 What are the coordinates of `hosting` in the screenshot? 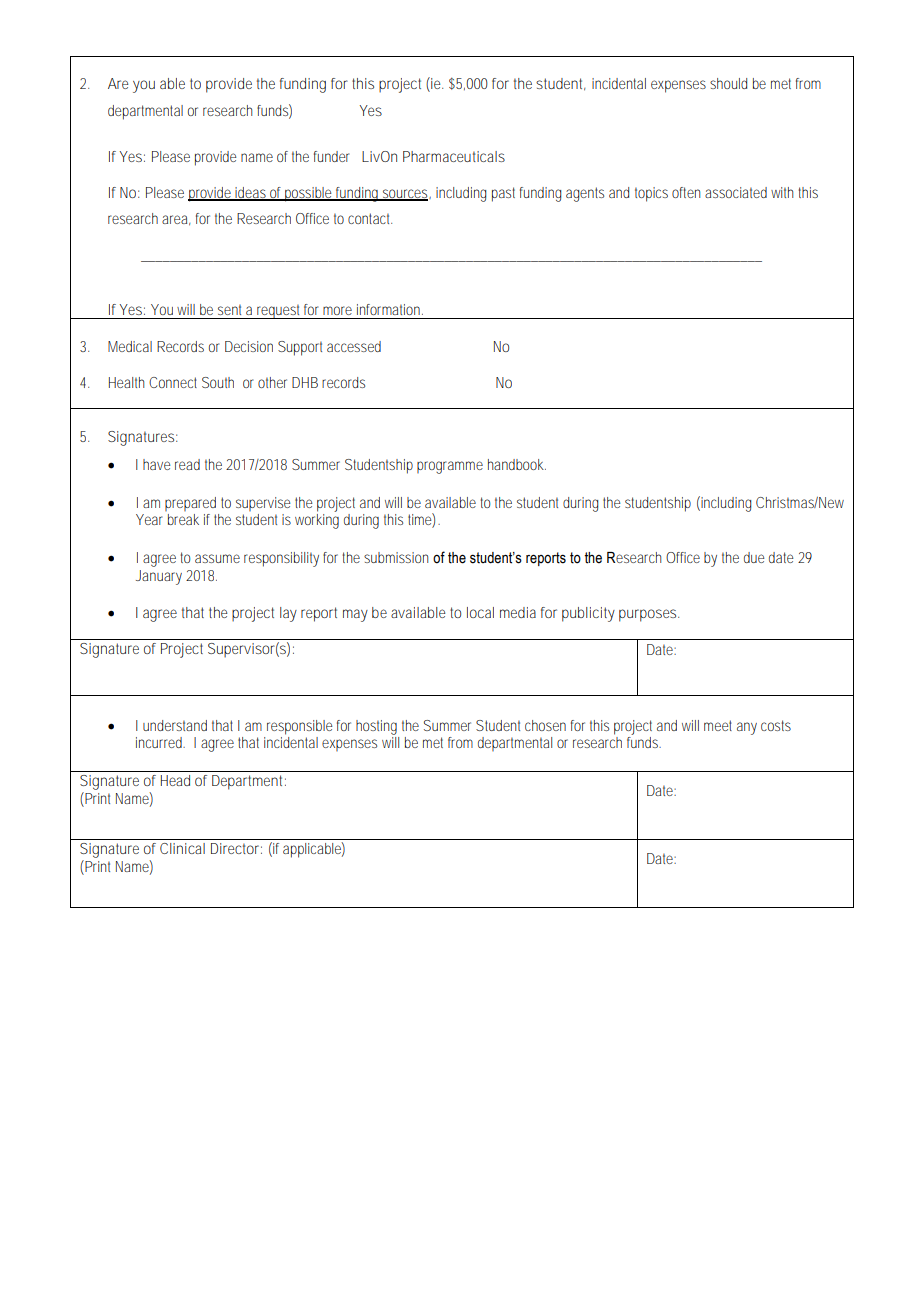 It's located at (376, 727).
